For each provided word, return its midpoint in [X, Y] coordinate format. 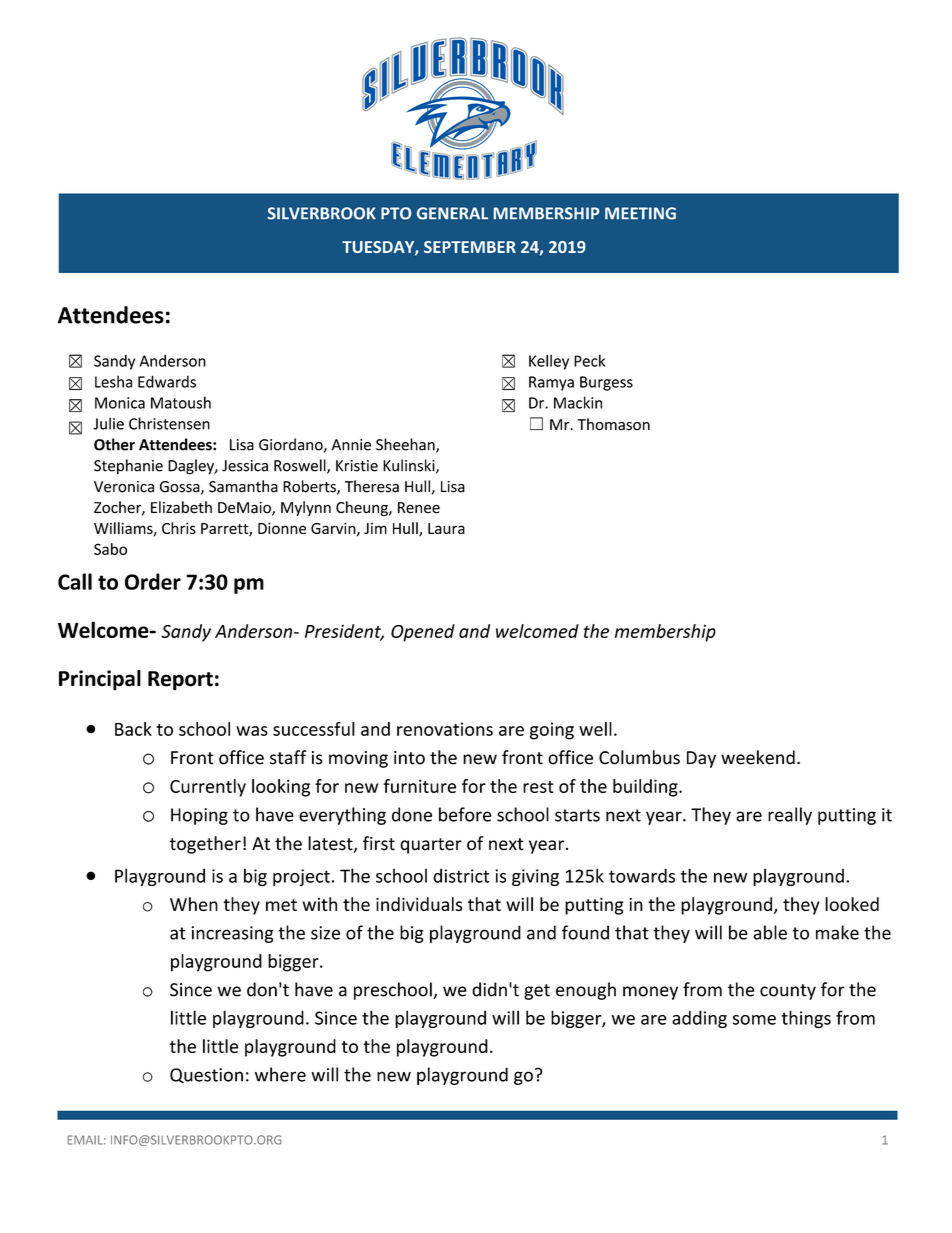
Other [114, 444]
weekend [758, 757]
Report [180, 681]
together [205, 845]
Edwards [167, 381]
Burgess [606, 383]
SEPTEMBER [470, 247]
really [790, 816]
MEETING [640, 213]
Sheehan [406, 445]
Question [206, 1075]
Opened [423, 633]
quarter [431, 846]
